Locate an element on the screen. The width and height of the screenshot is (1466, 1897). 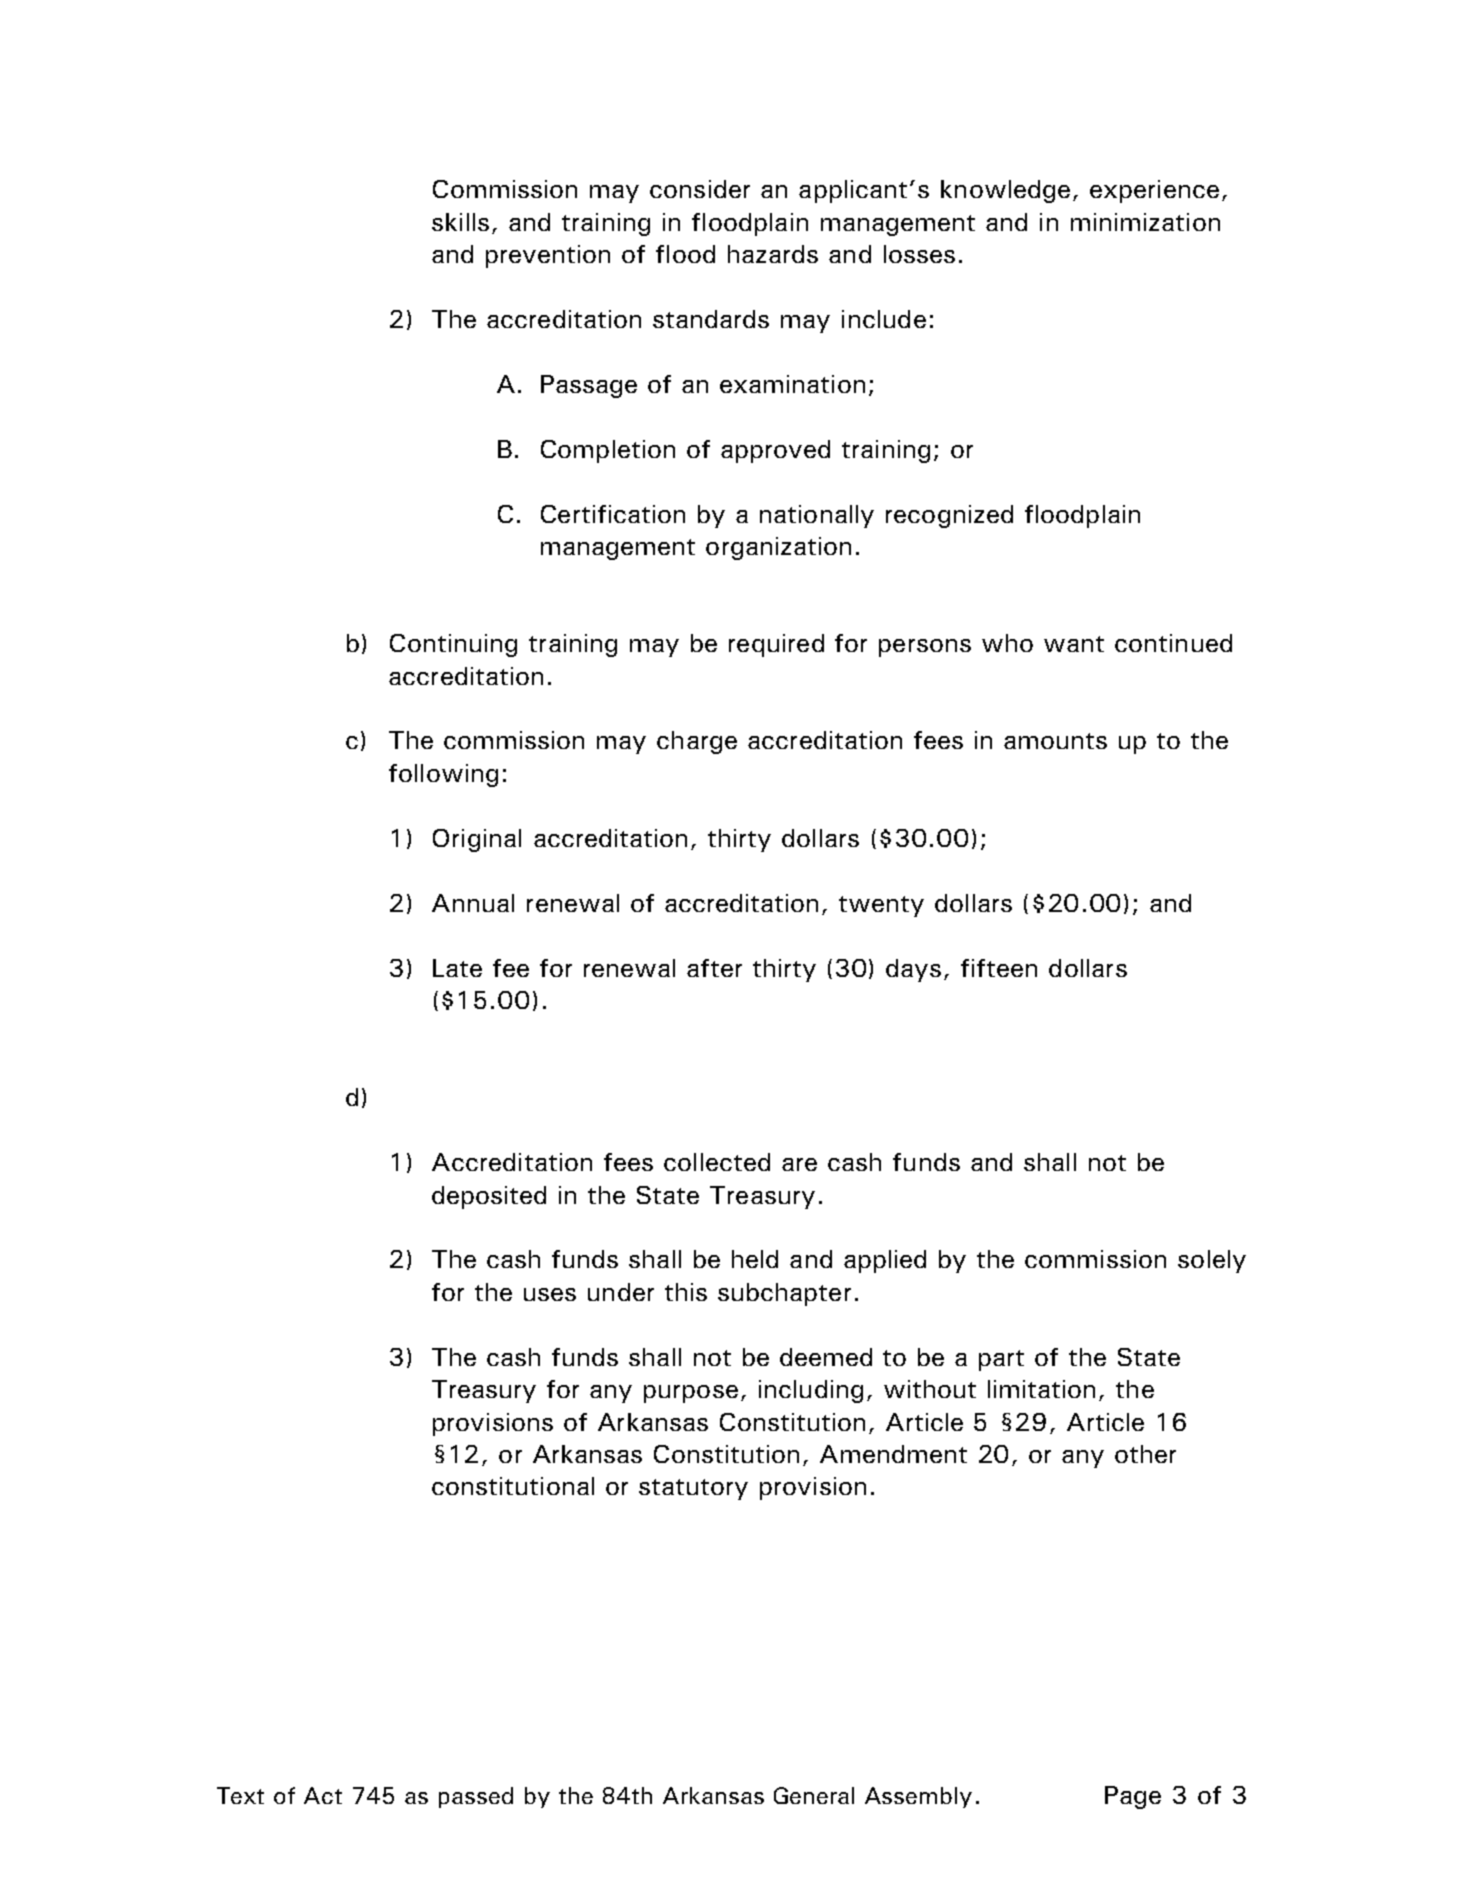
after is located at coordinates (714, 968).
